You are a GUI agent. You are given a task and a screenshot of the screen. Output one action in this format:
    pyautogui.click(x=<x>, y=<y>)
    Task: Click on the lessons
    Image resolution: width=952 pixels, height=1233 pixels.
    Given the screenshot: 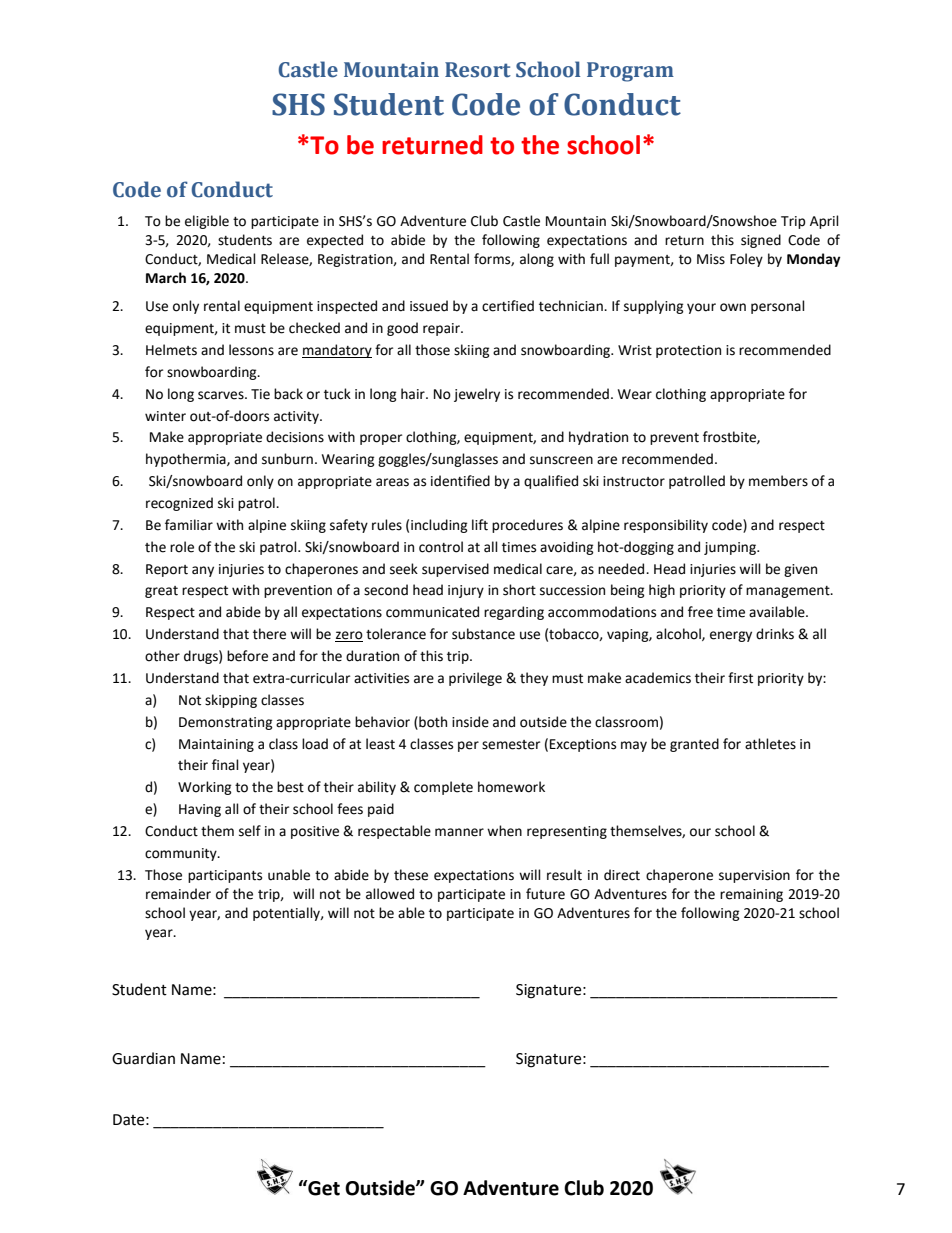 What is the action you would take?
    pyautogui.click(x=251, y=350)
